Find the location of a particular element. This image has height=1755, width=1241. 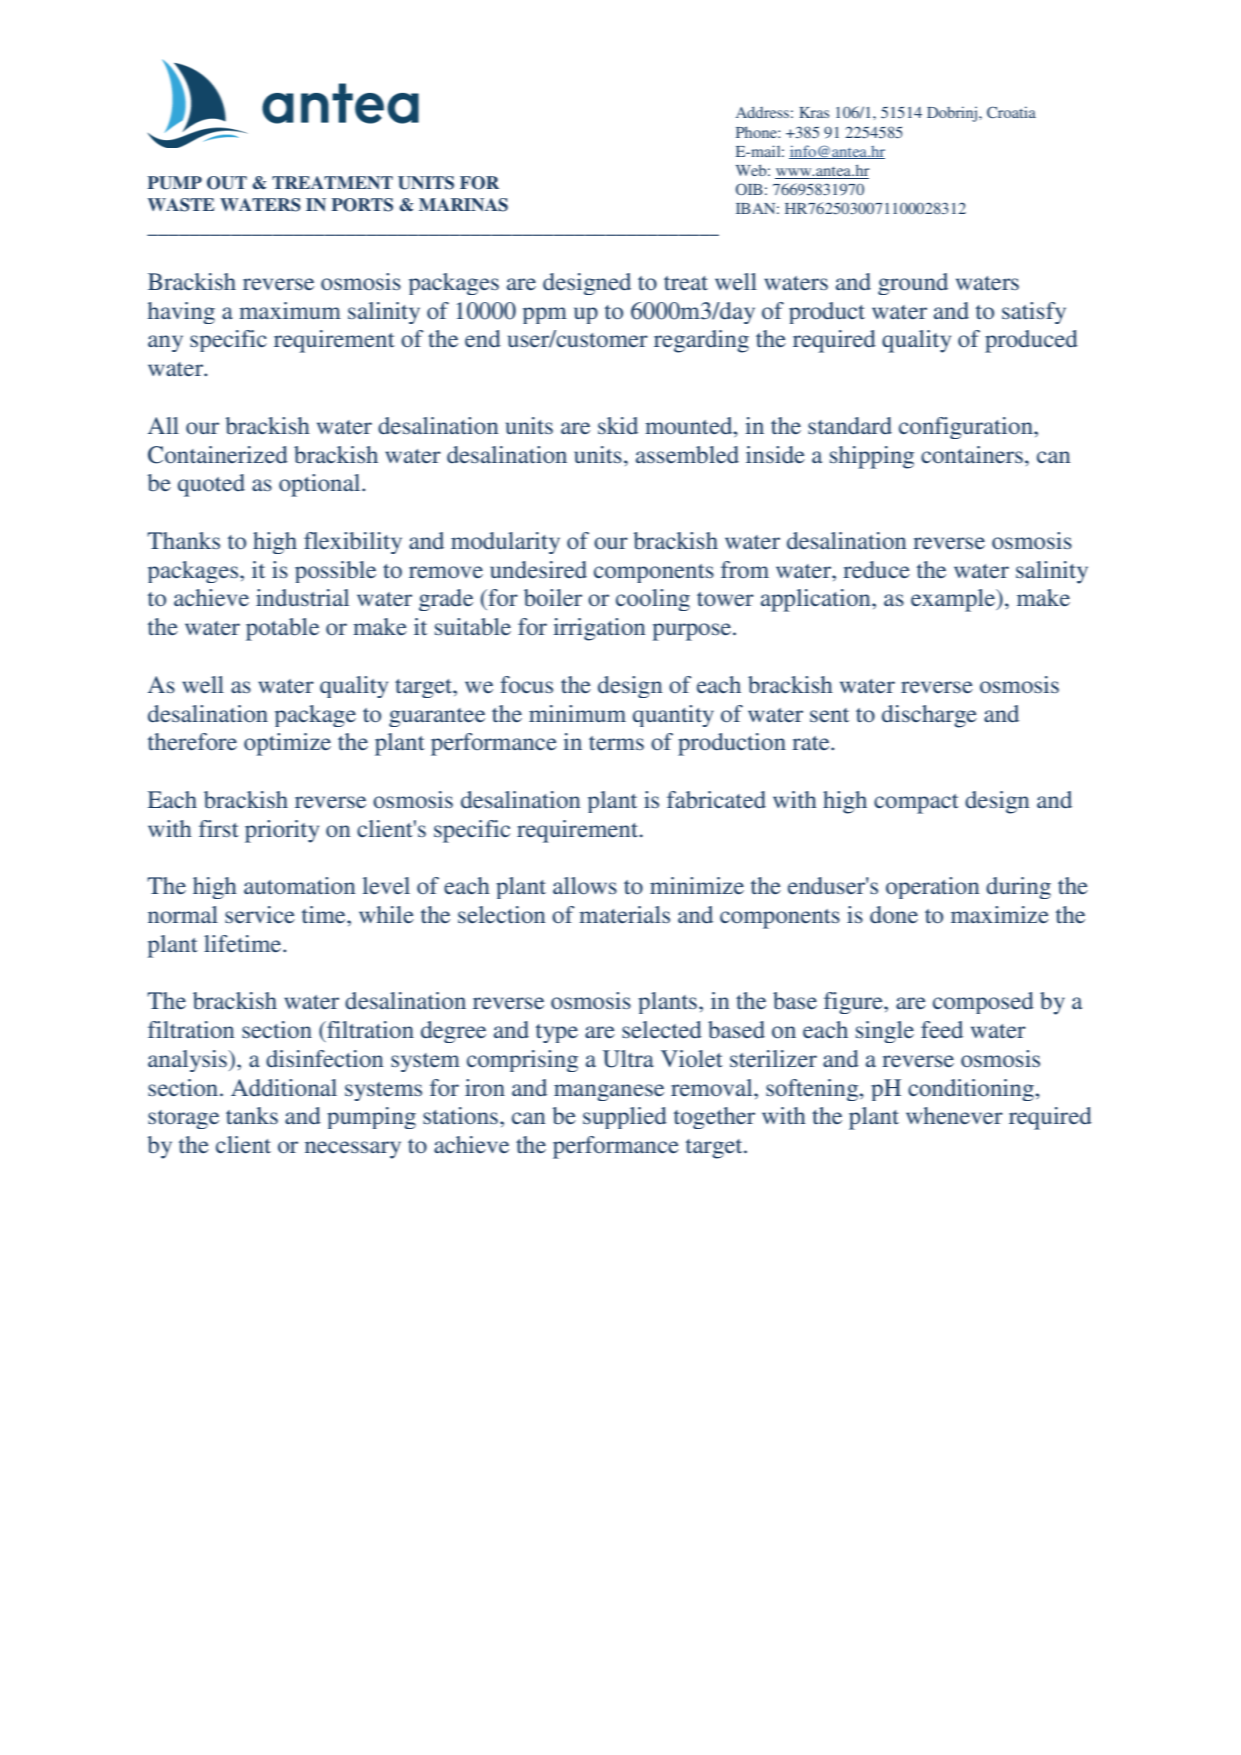

irrigation is located at coordinates (599, 629).
